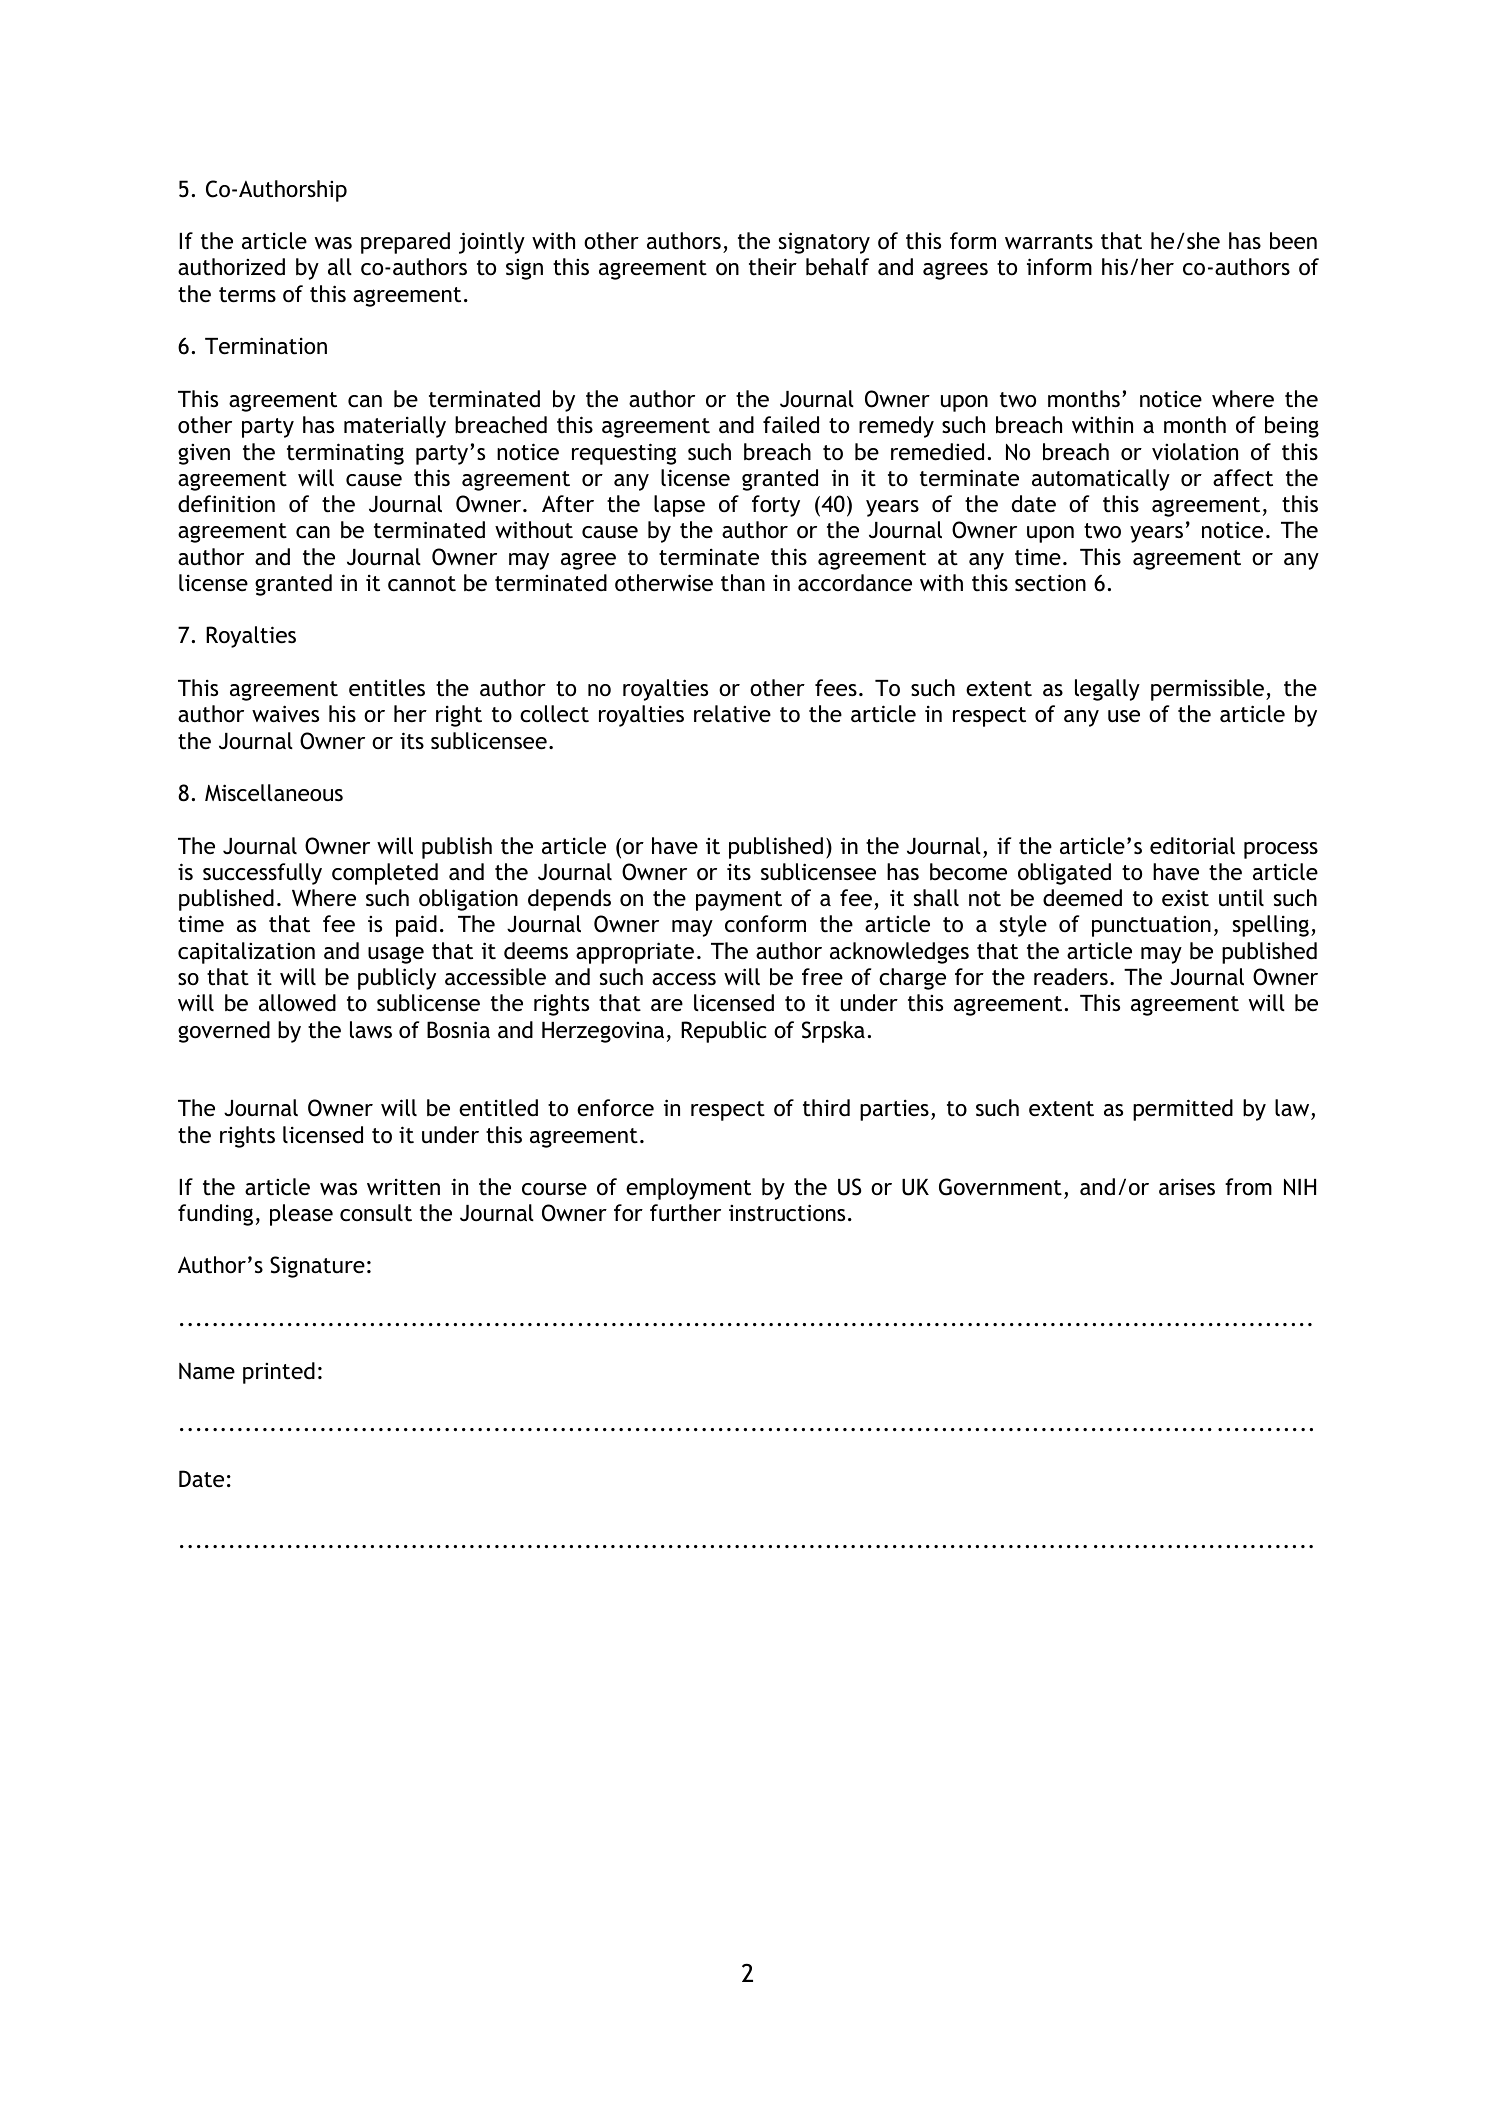 This screenshot has height=2116, width=1495. What do you see at coordinates (422, 584) in the screenshot?
I see `cannot` at bounding box center [422, 584].
